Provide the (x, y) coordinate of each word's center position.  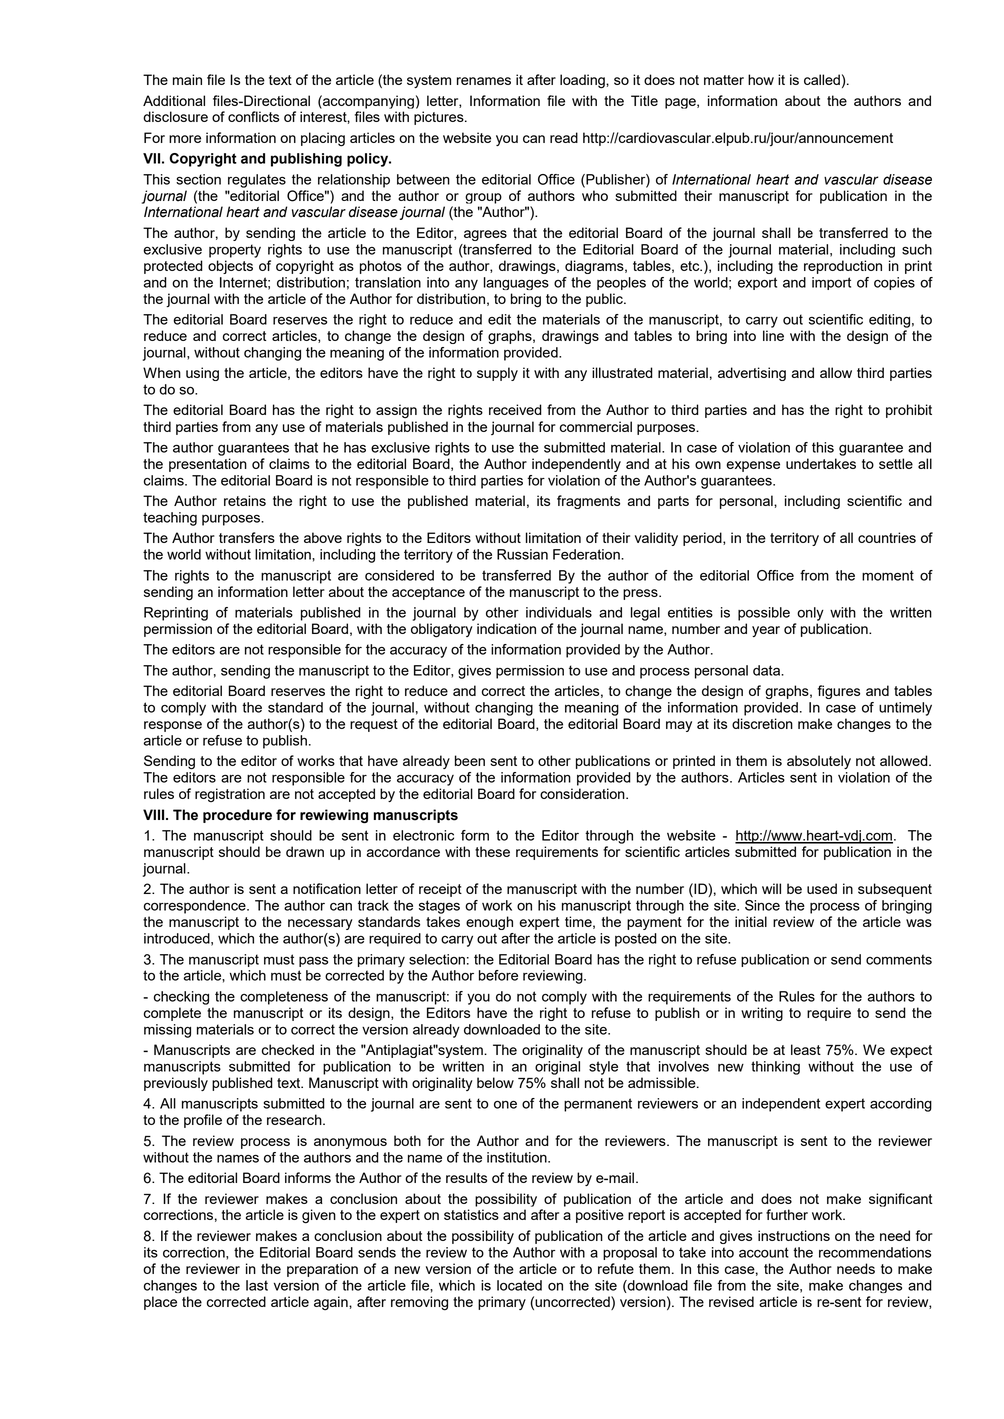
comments (899, 959)
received (515, 409)
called (822, 79)
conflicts (253, 116)
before (498, 975)
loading (583, 81)
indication (506, 628)
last (257, 1285)
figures (839, 692)
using (202, 374)
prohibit (909, 411)
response (173, 726)
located (519, 1285)
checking (181, 998)
